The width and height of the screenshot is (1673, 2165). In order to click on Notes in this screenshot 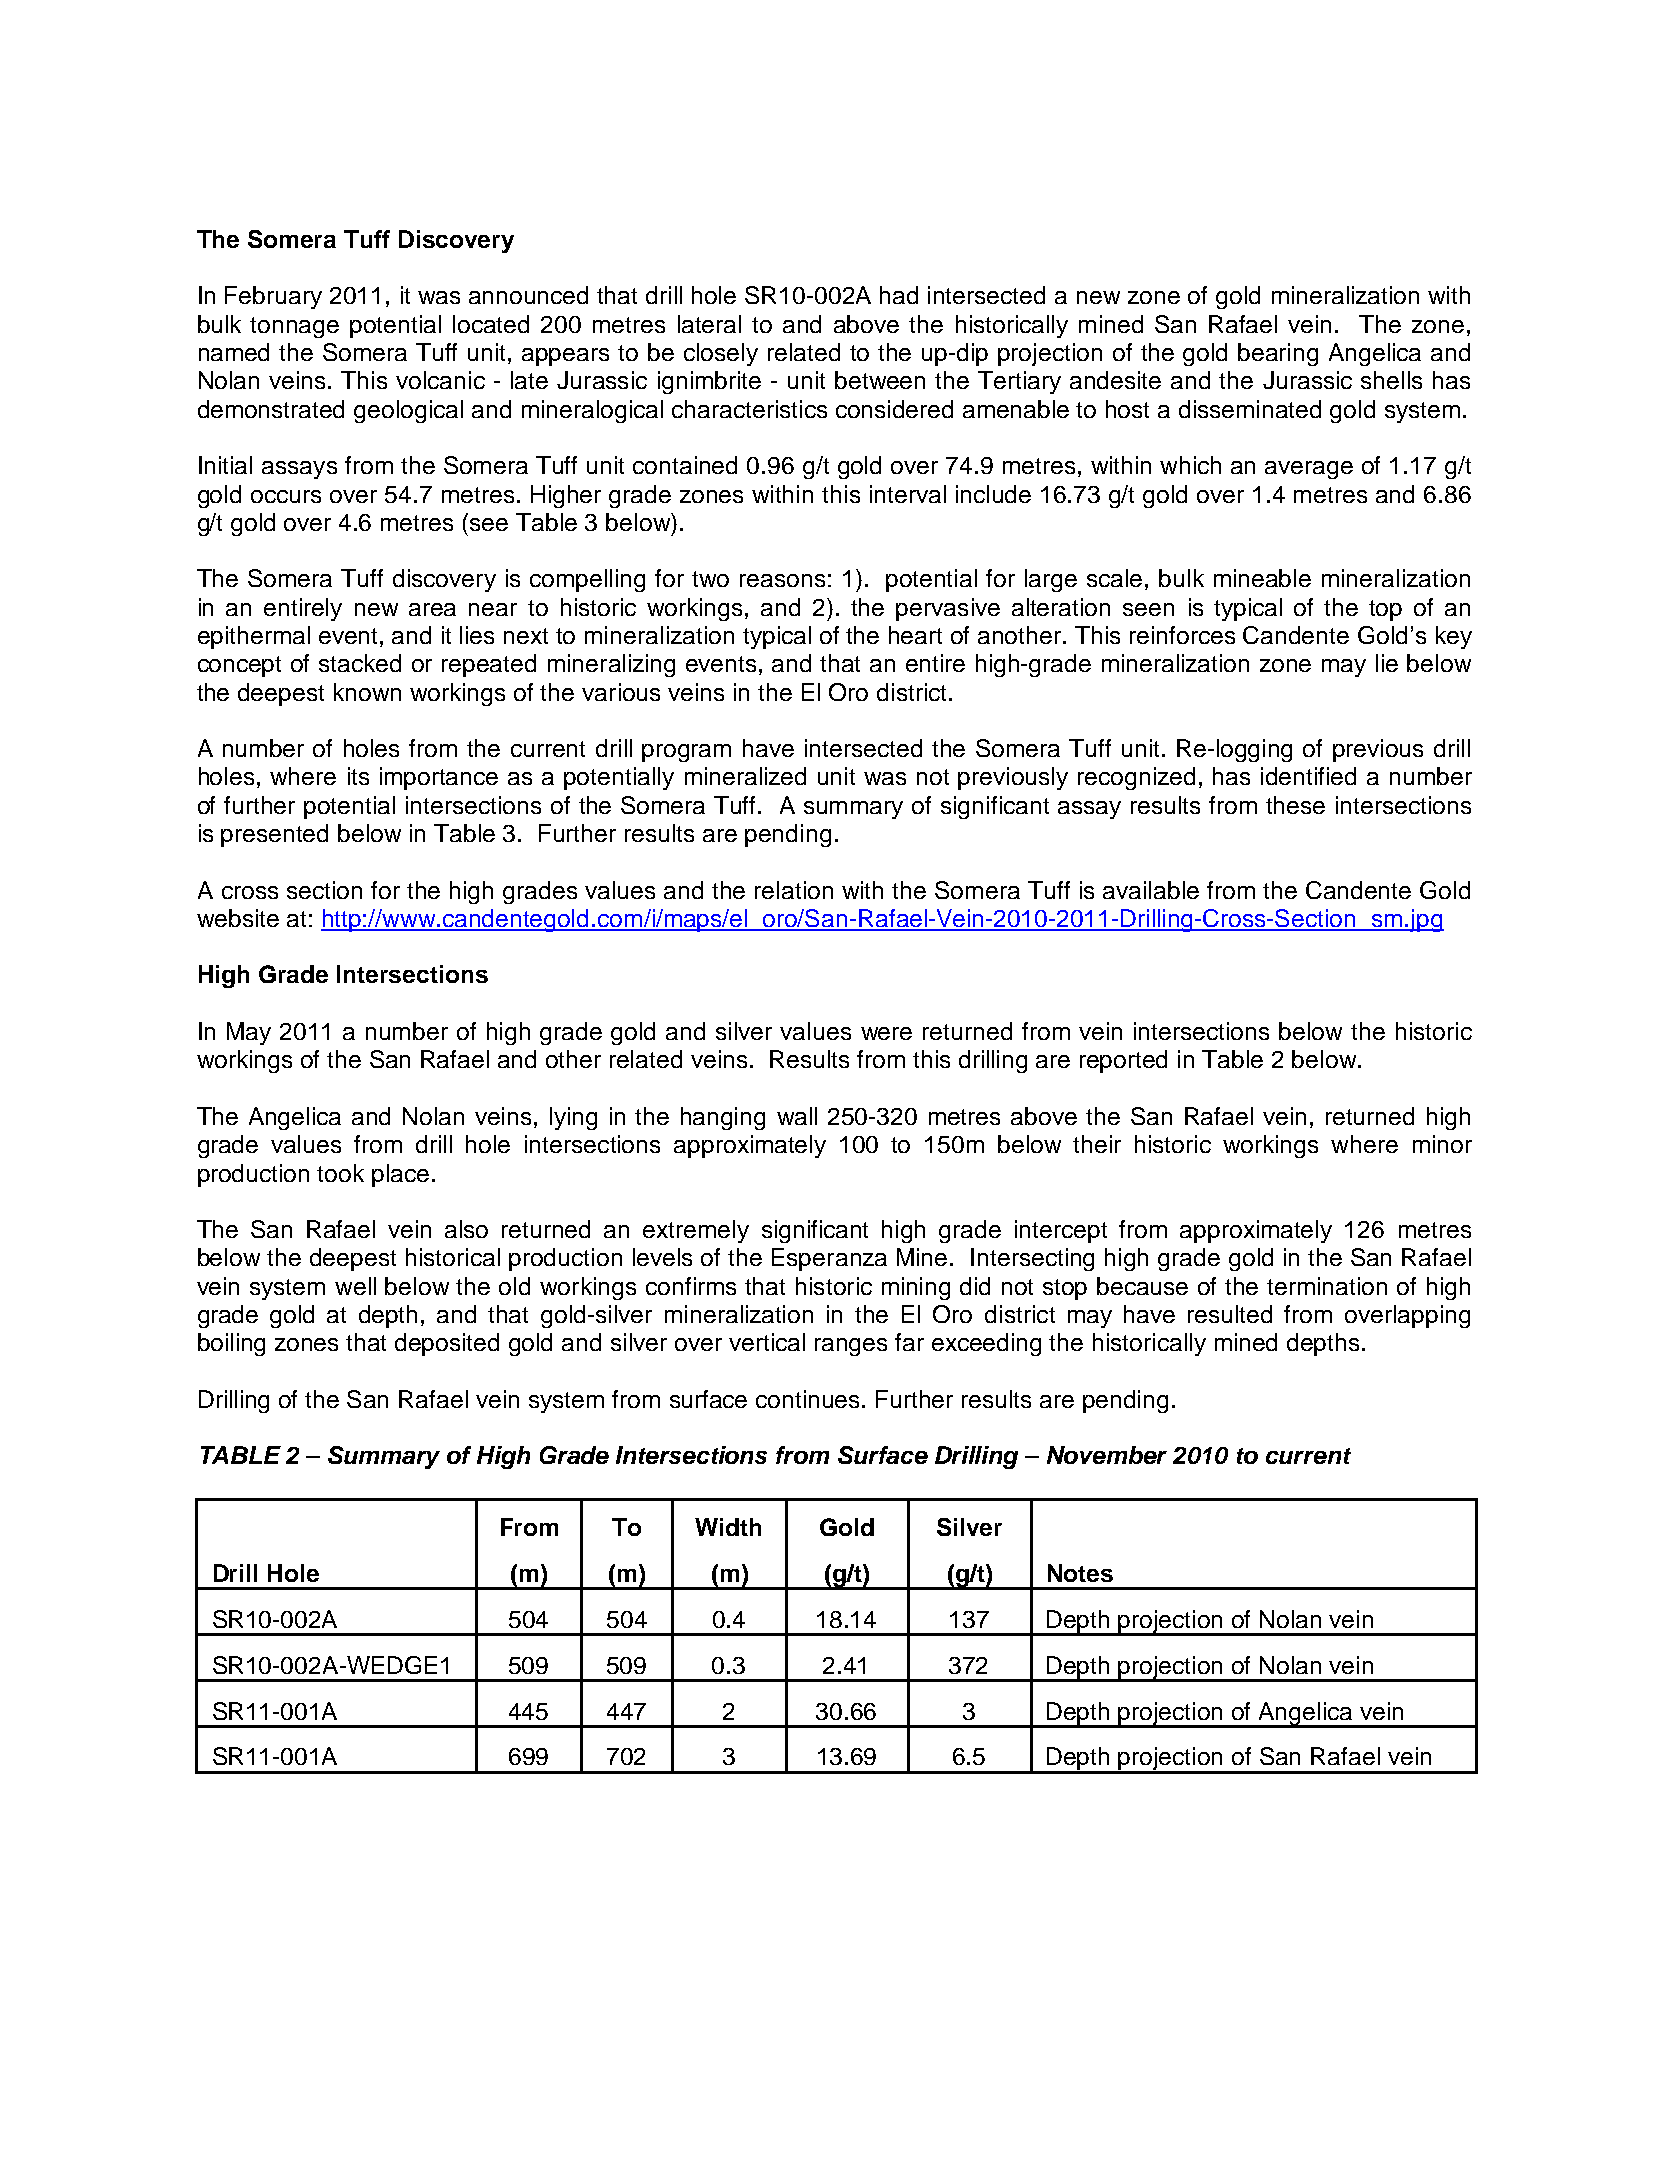, I will do `click(1080, 1573)`.
